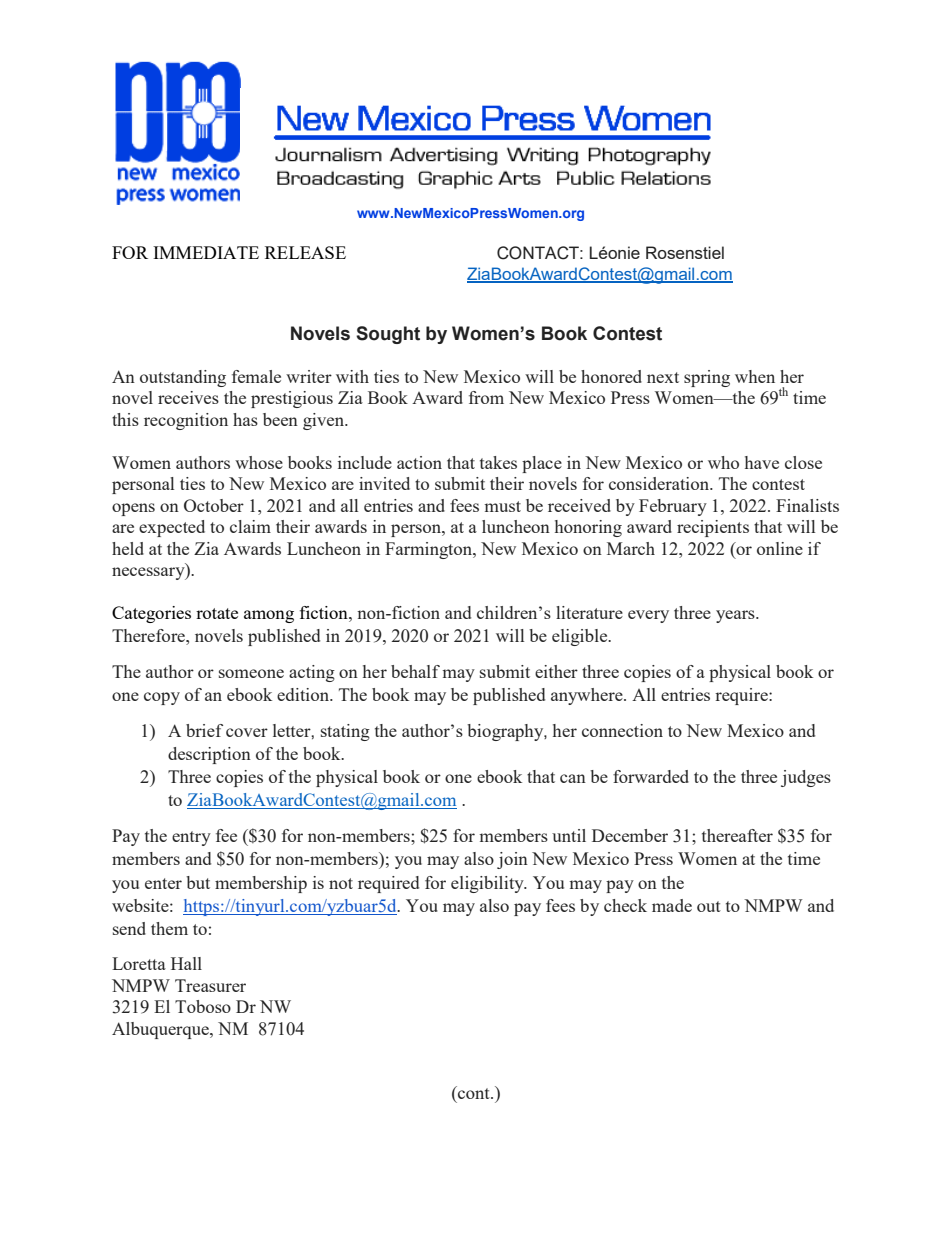 The width and height of the screenshot is (952, 1233). What do you see at coordinates (217, 613) in the screenshot?
I see `rotate` at bounding box center [217, 613].
